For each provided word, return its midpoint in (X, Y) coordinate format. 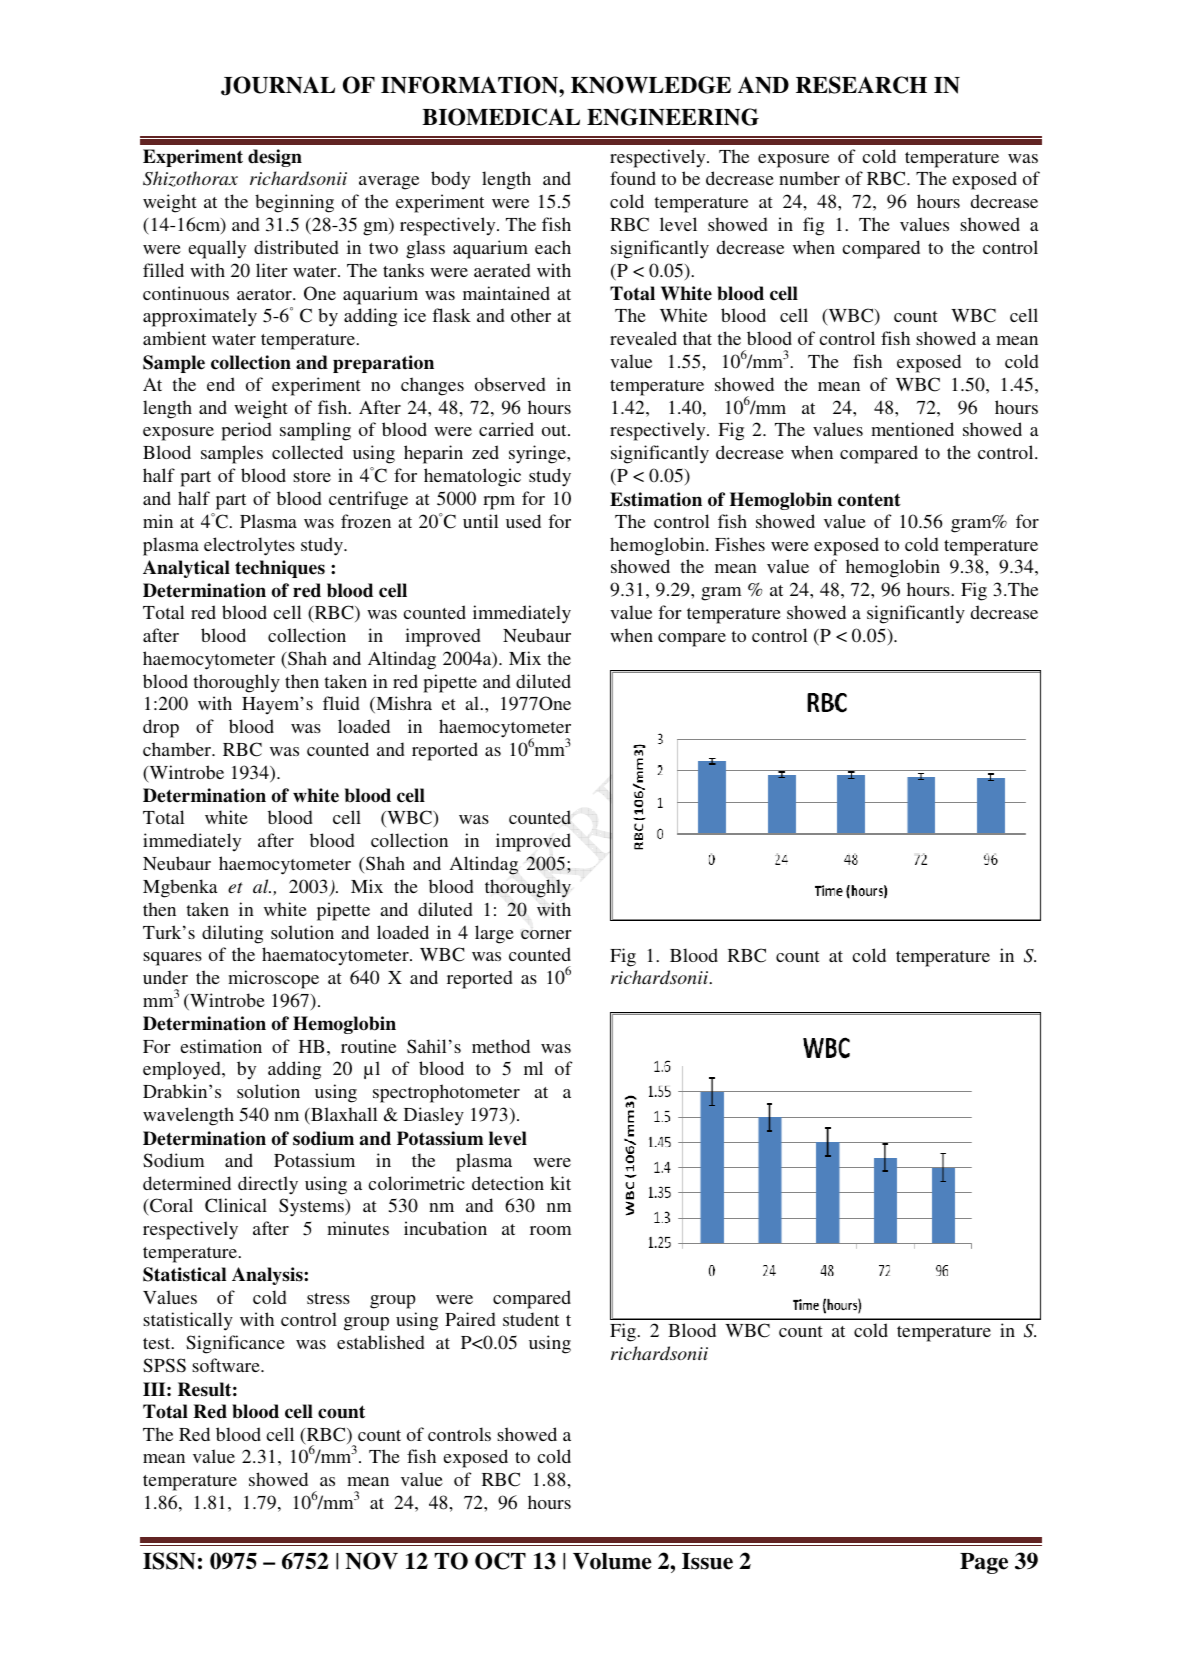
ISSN (169, 1561)
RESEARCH (861, 85)
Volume (612, 1561)
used (523, 521)
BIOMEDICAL (501, 117)
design (275, 158)
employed (183, 1070)
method (501, 1046)
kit (560, 1183)
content (869, 500)
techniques (280, 569)
